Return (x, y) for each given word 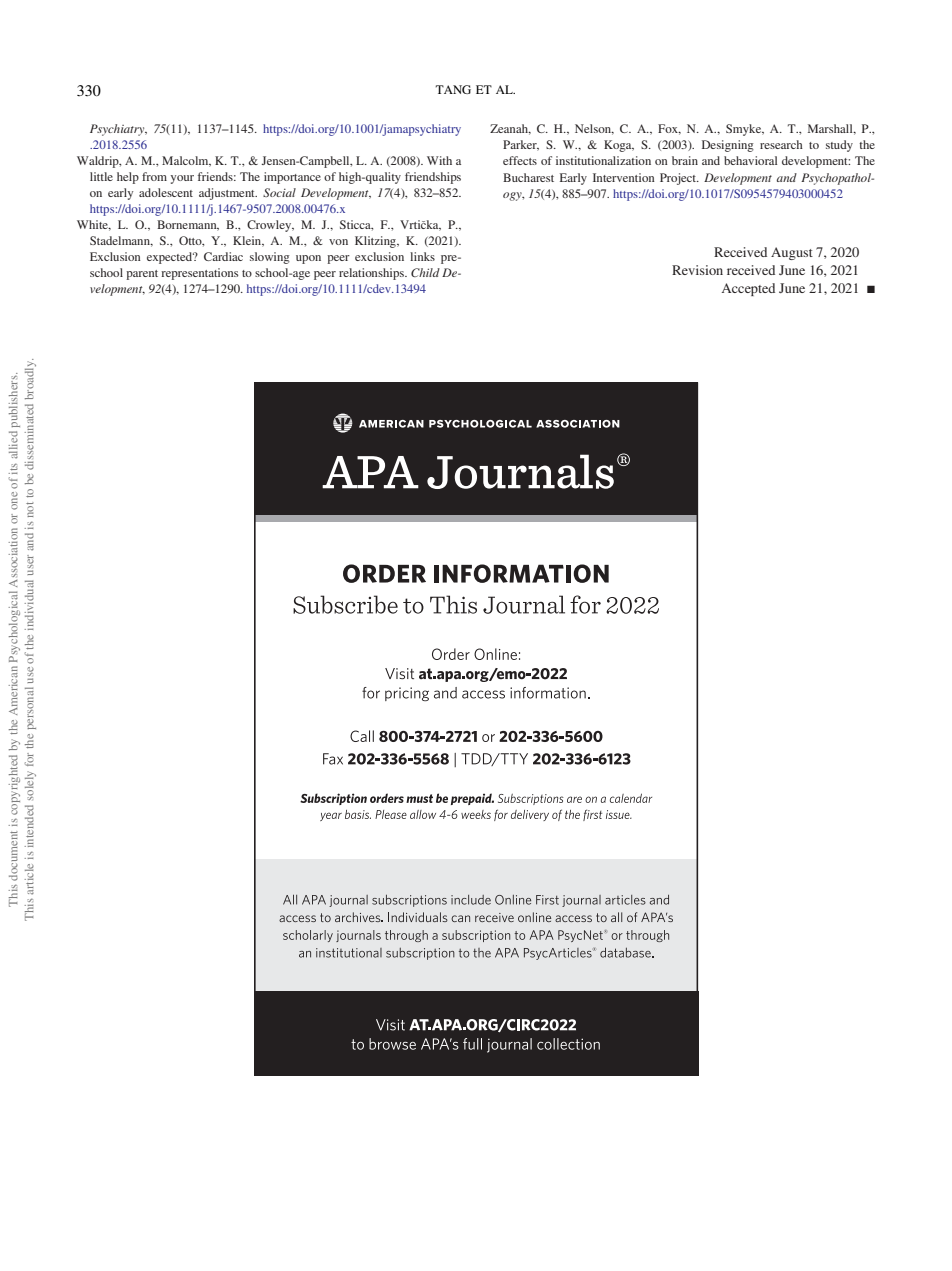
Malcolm (186, 161)
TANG (453, 89)
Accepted (748, 289)
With (439, 160)
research (781, 144)
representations (199, 274)
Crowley (270, 226)
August (792, 253)
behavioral (750, 160)
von (338, 242)
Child (425, 272)
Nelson (594, 129)
